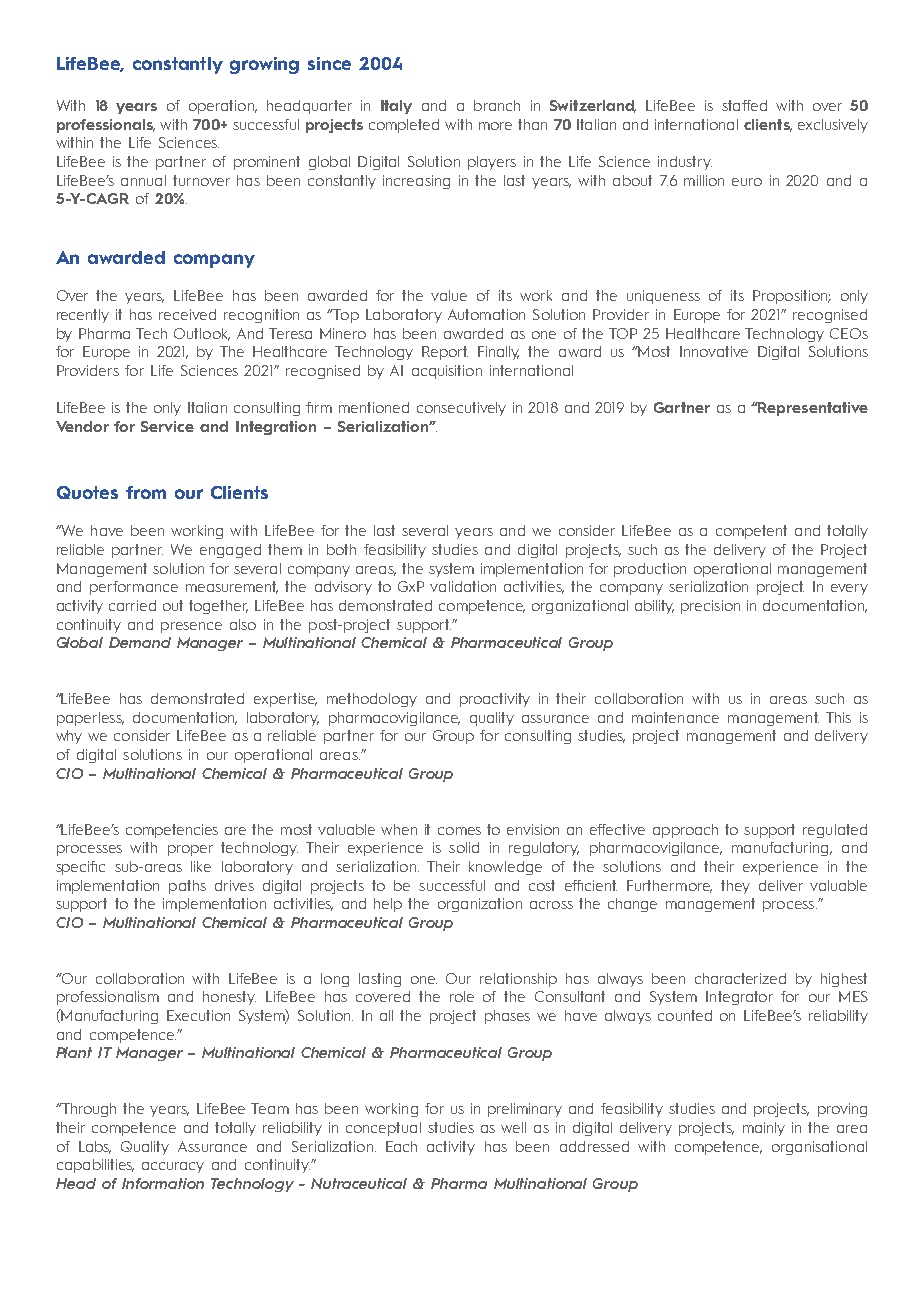 The width and height of the screenshot is (924, 1308). Describe the element at coordinates (191, 627) in the screenshot. I see `presence` at that location.
